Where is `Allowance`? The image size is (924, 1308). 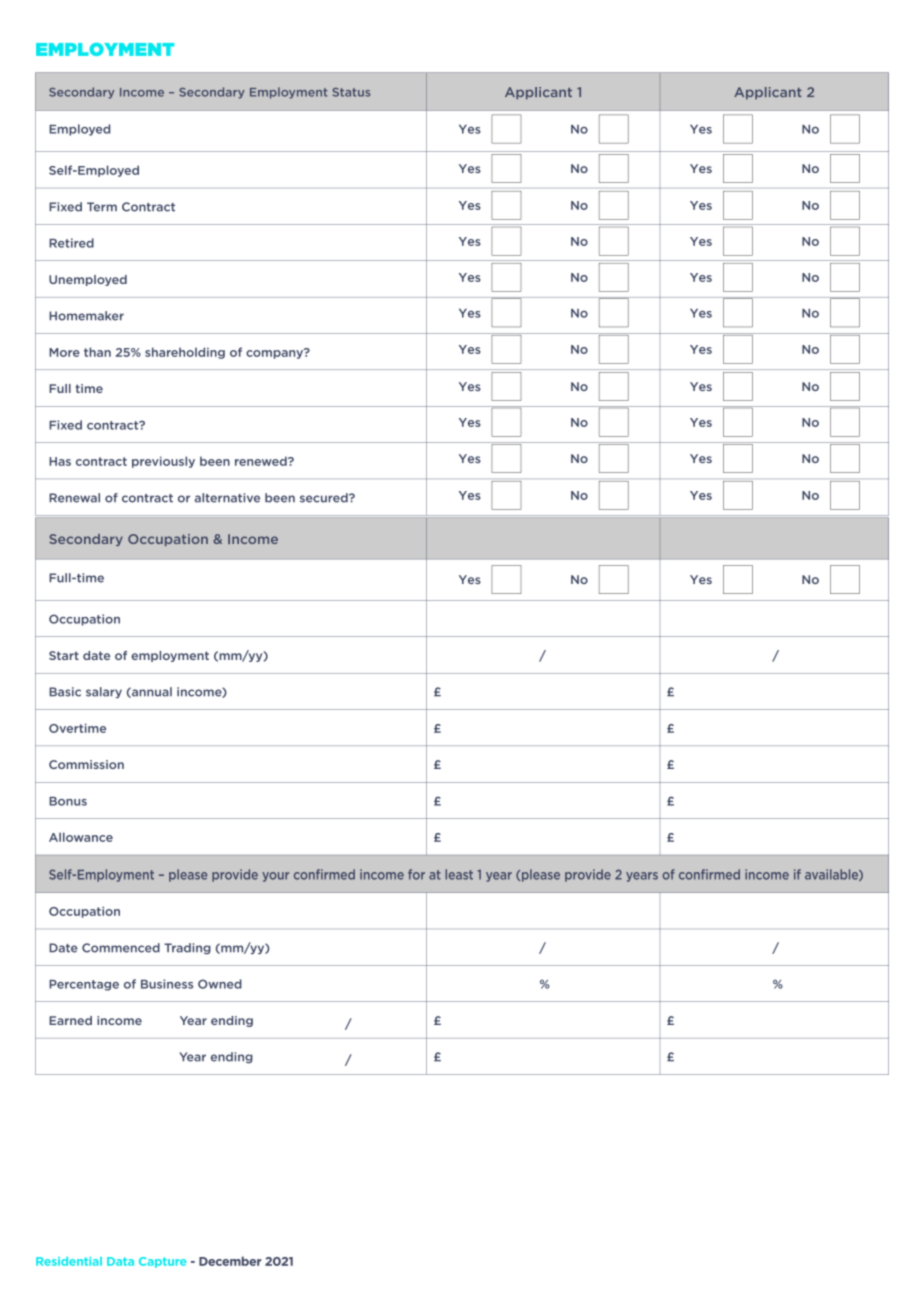 Allowance is located at coordinates (81, 837).
